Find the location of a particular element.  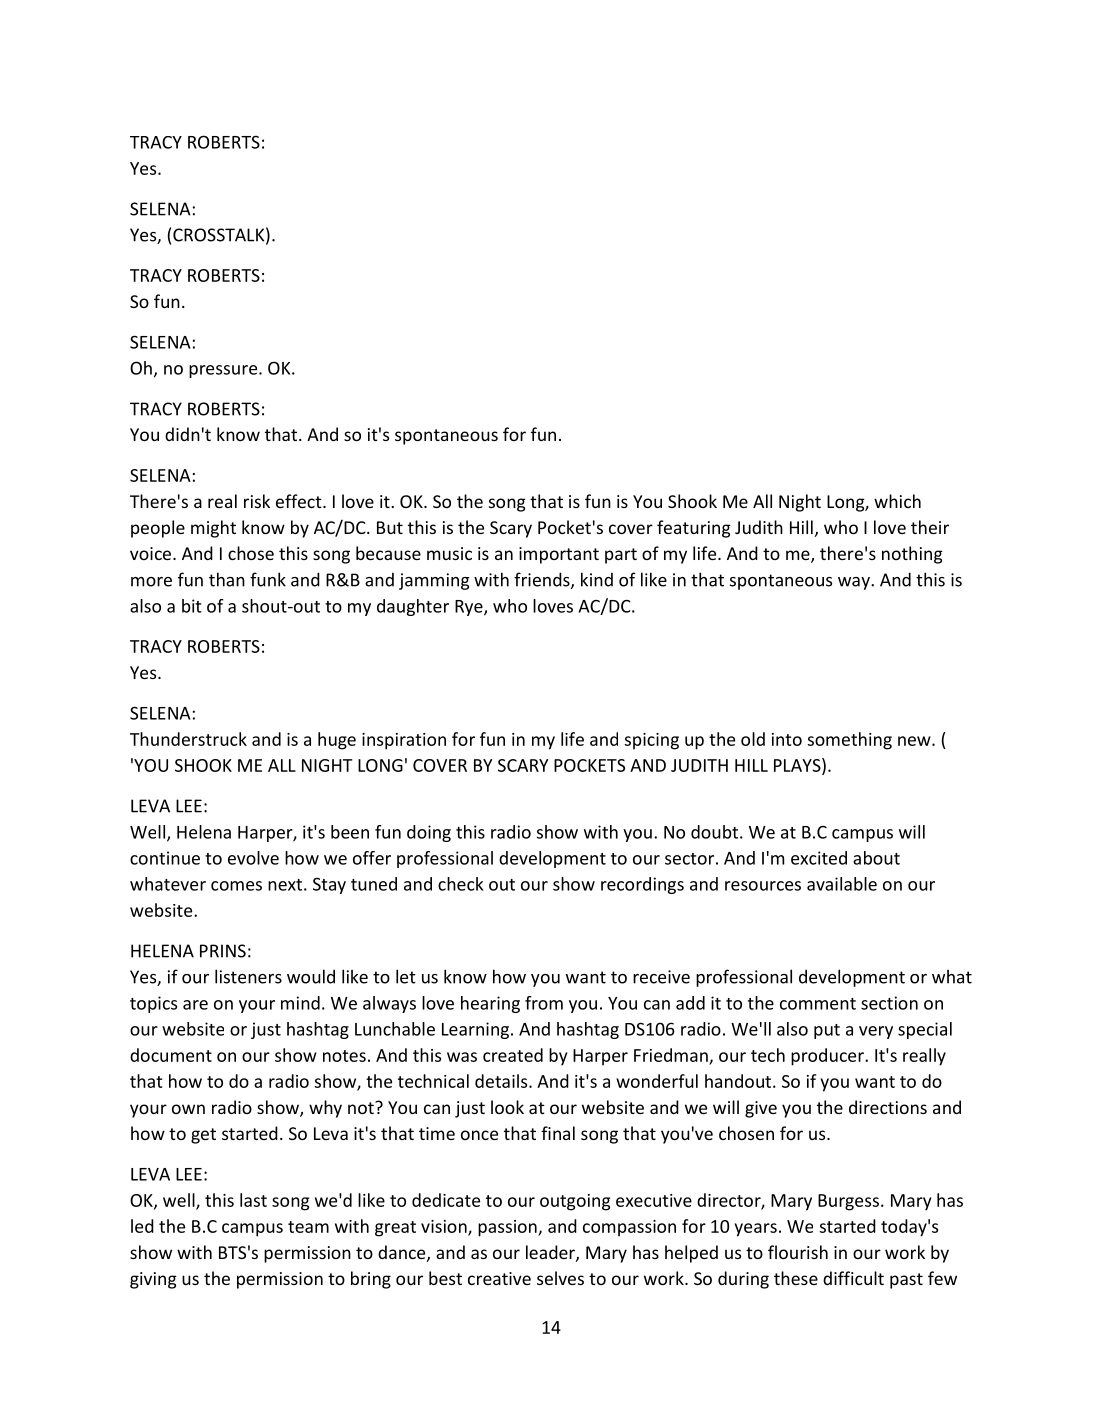

evolve is located at coordinates (253, 858).
